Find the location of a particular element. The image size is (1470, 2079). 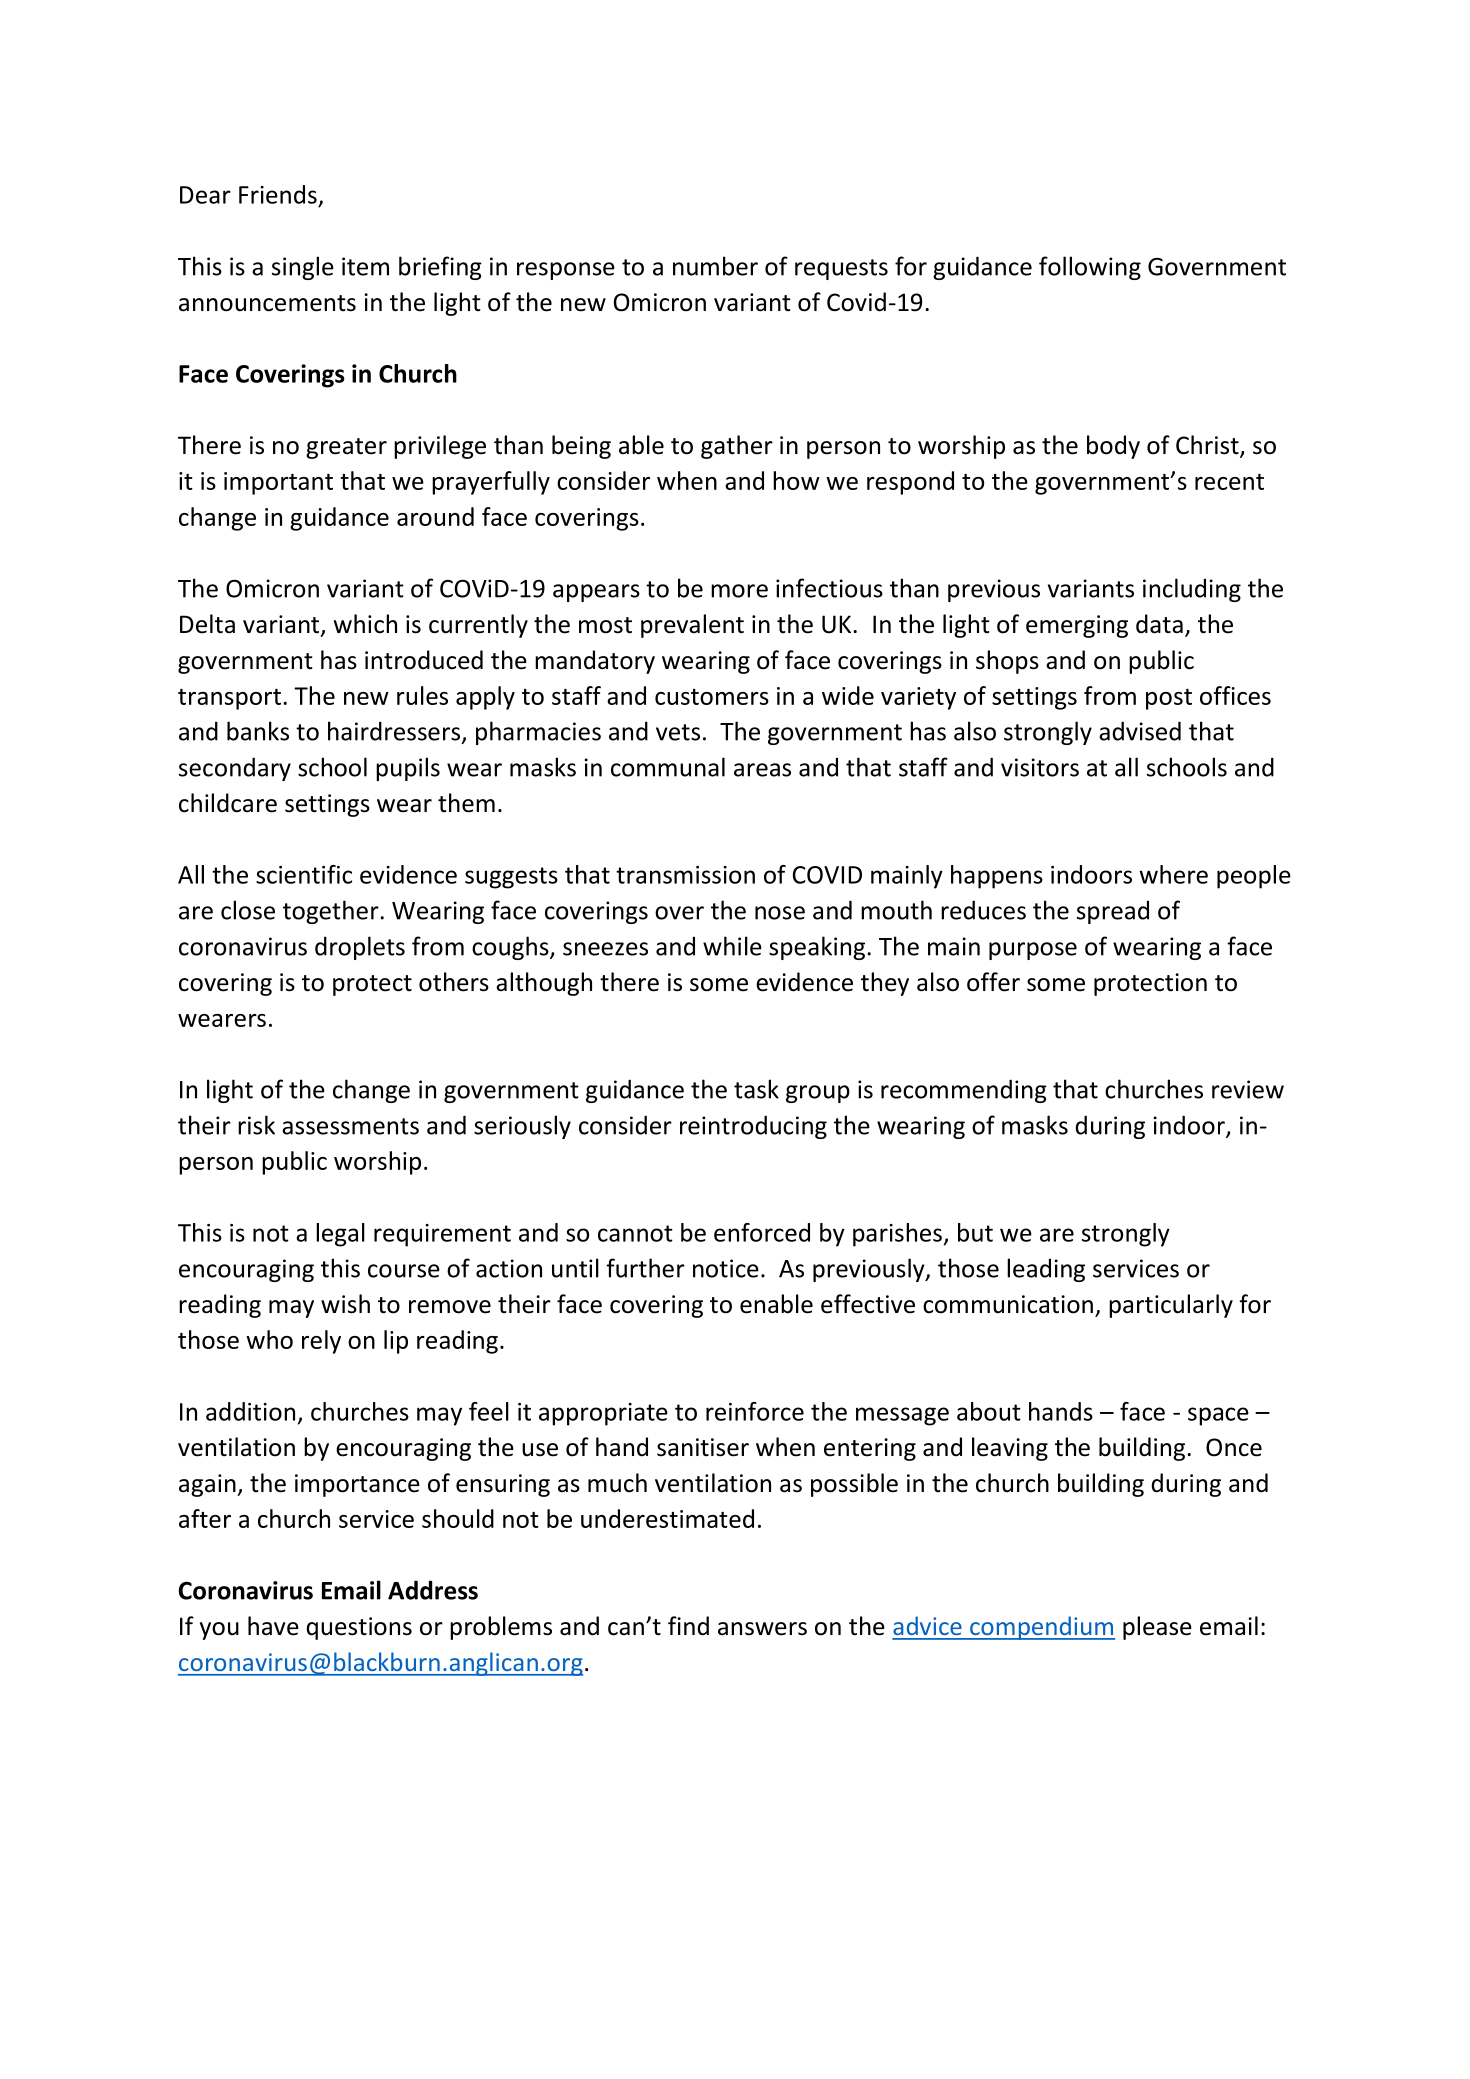

legal is located at coordinates (340, 1235).
